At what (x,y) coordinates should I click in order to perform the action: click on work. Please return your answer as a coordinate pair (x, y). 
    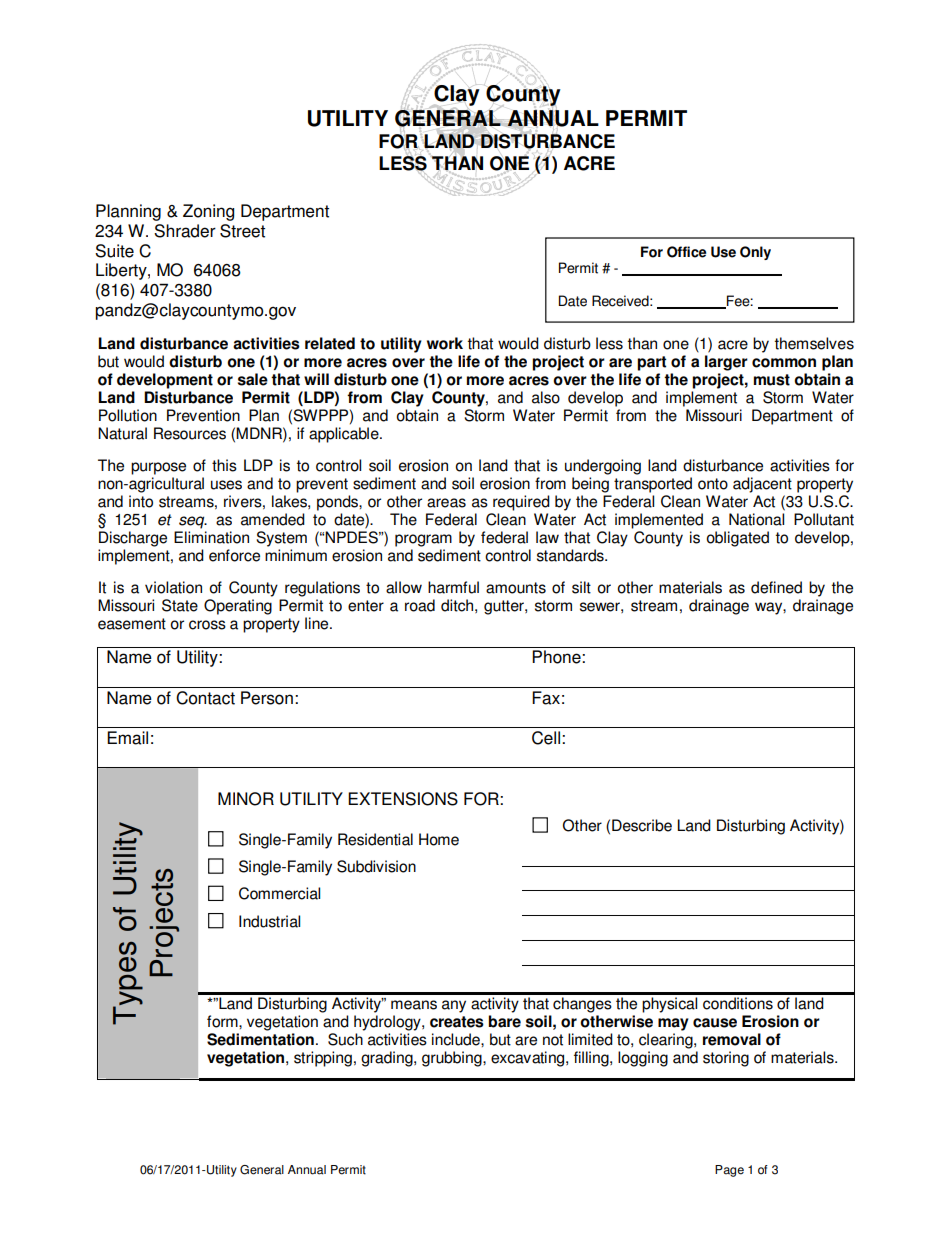
    Looking at the image, I should click on (445, 343).
